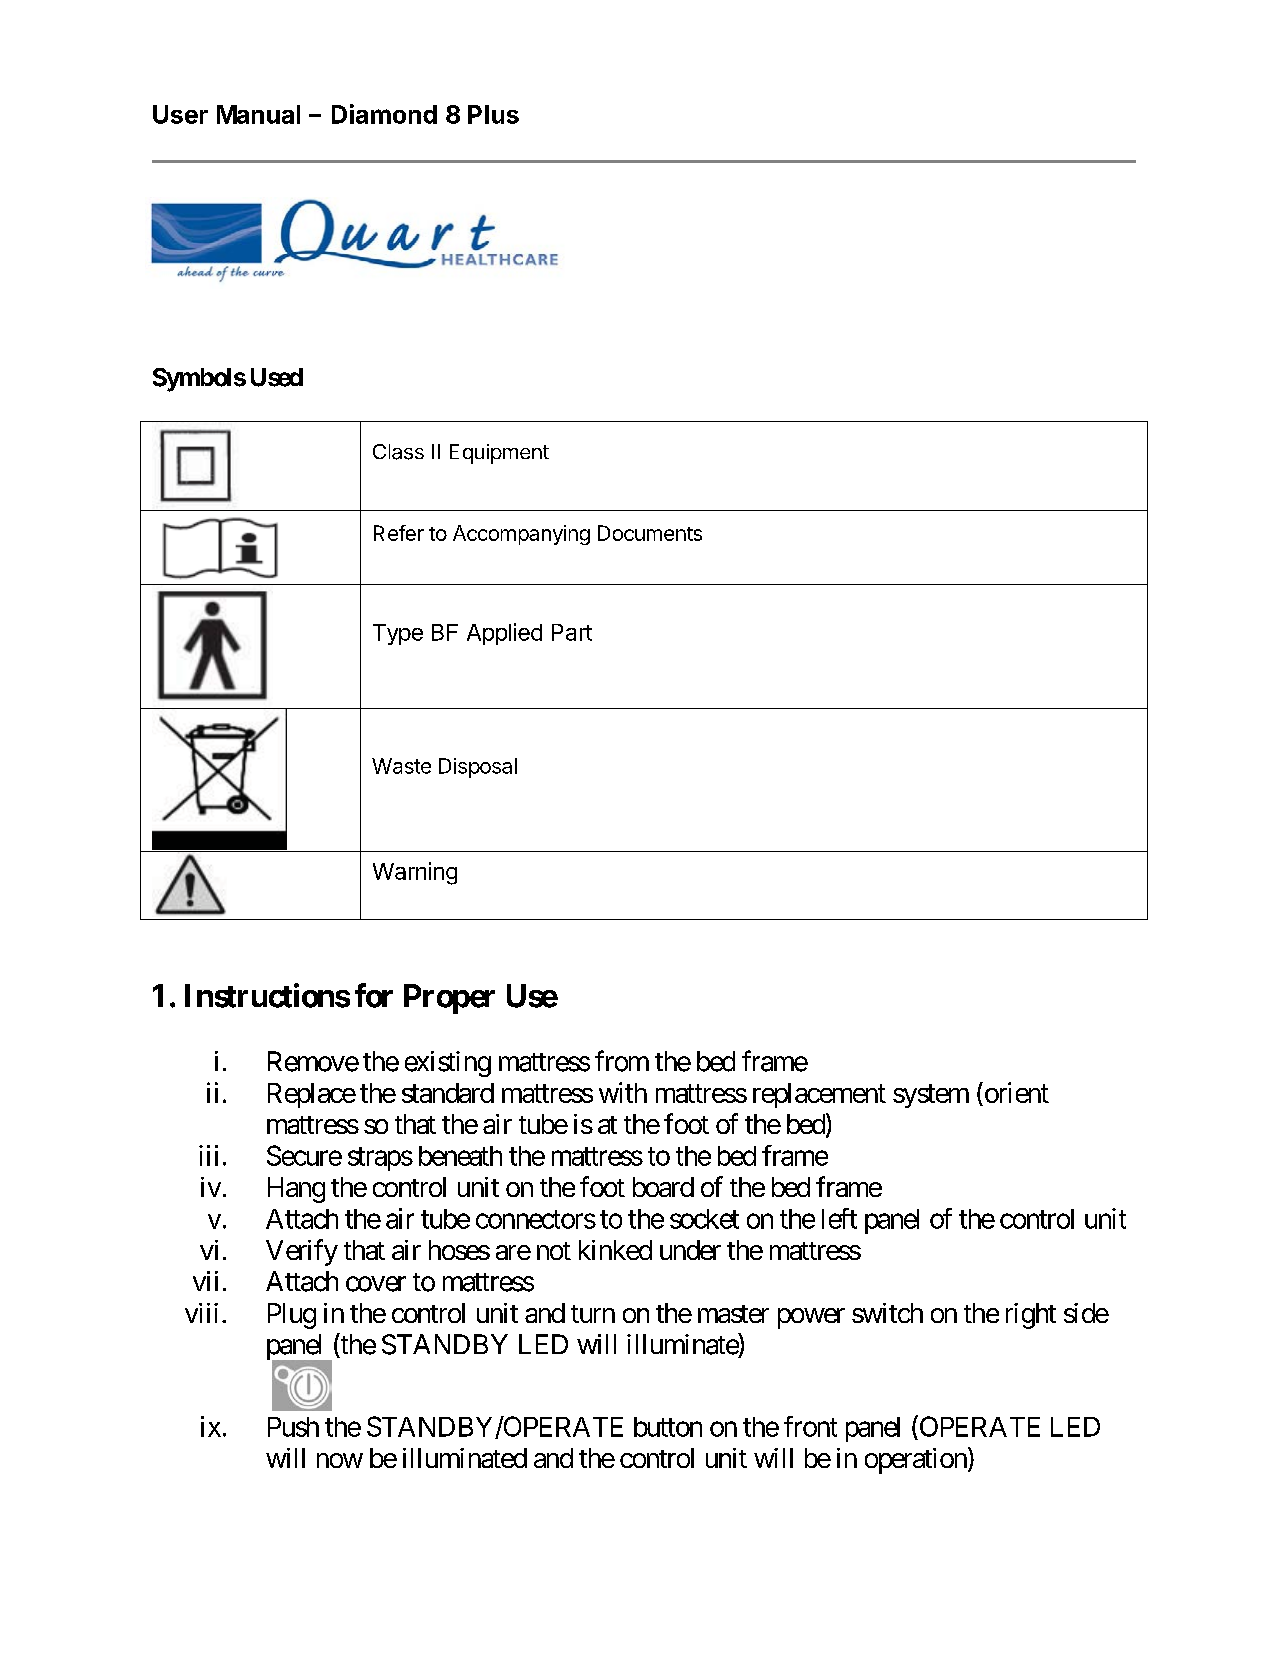 The width and height of the image is (1288, 1667). Describe the element at coordinates (258, 114) in the image. I see `Manual` at that location.
